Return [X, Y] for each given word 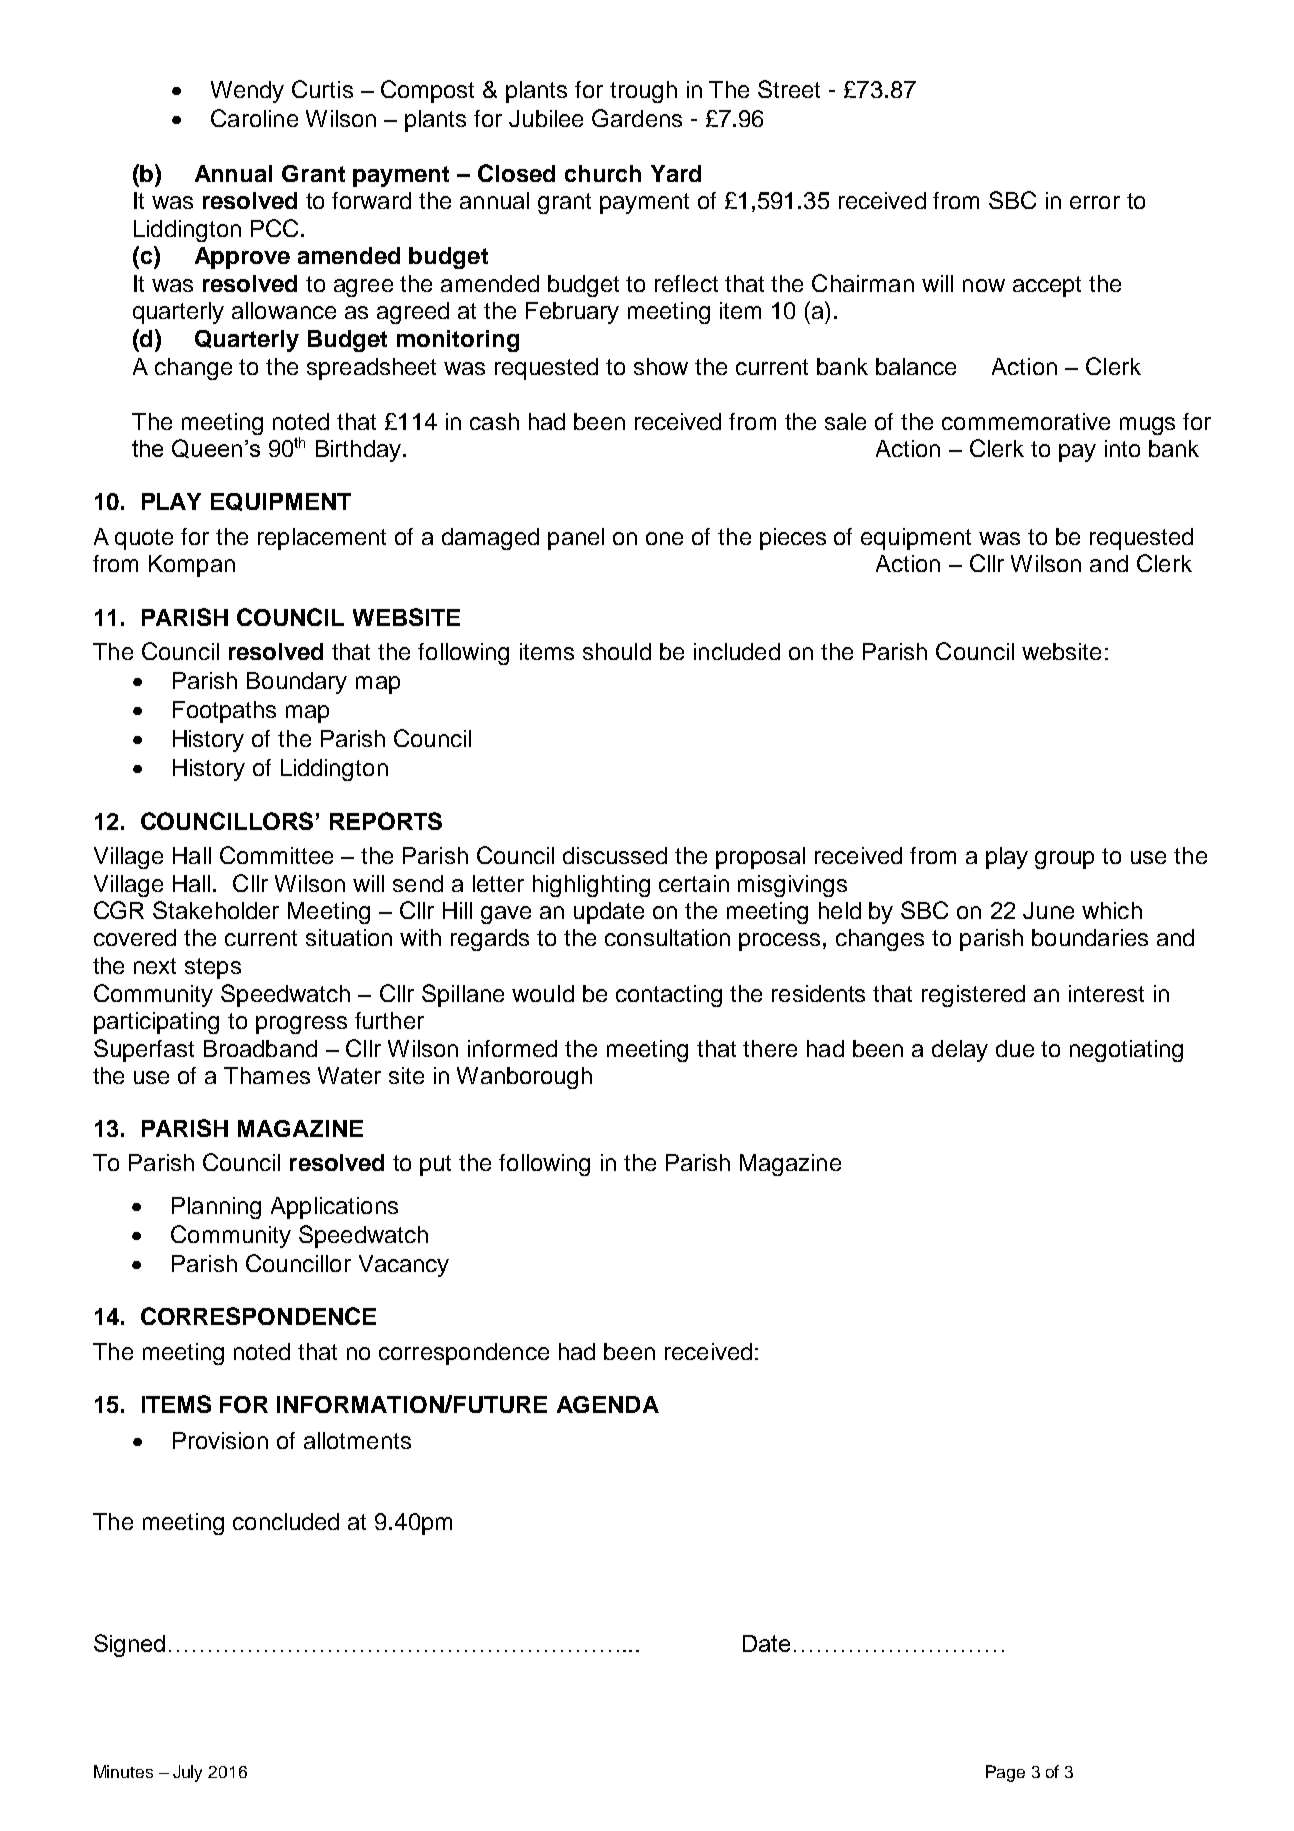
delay [960, 1051]
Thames [267, 1075]
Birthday [358, 451]
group [1064, 860]
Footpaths [224, 712]
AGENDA [608, 1404]
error [1095, 202]
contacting [669, 996]
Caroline [254, 118]
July [187, 1773]
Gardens [637, 118]
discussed [615, 855]
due [1015, 1048]
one [664, 538]
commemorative [1026, 421]
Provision [220, 1440]
